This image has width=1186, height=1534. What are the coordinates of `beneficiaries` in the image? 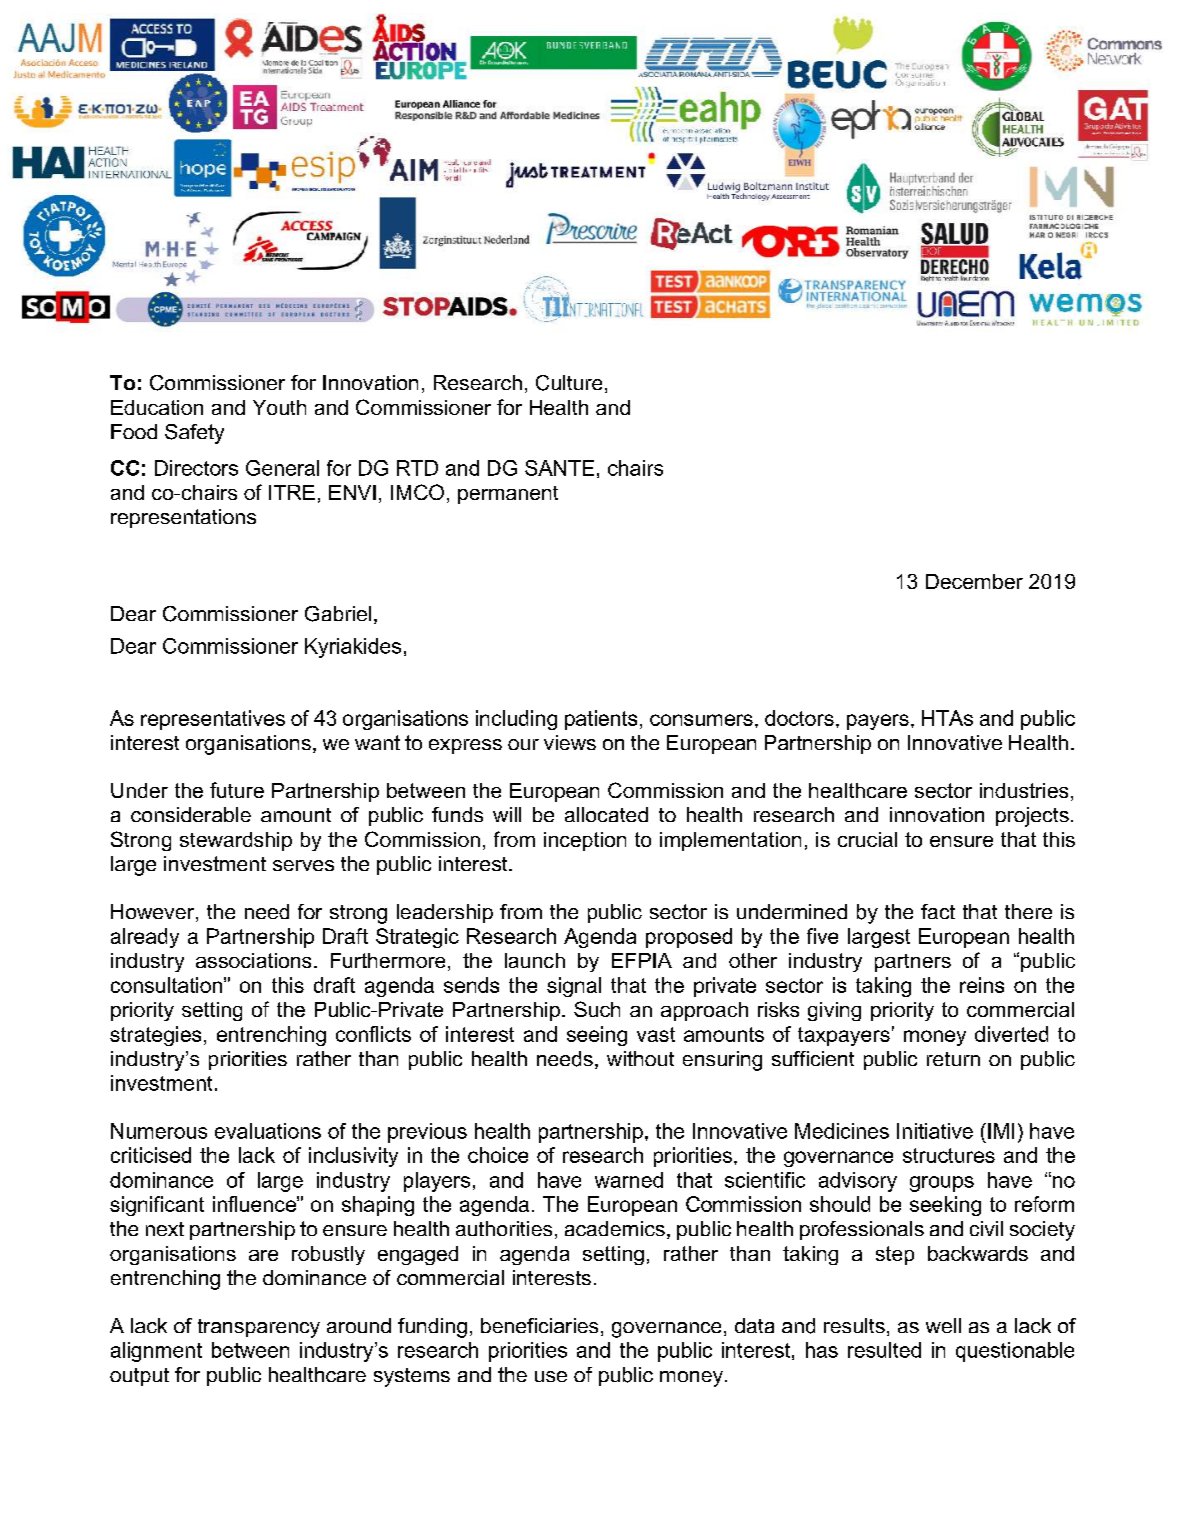 It's located at (539, 1325).
